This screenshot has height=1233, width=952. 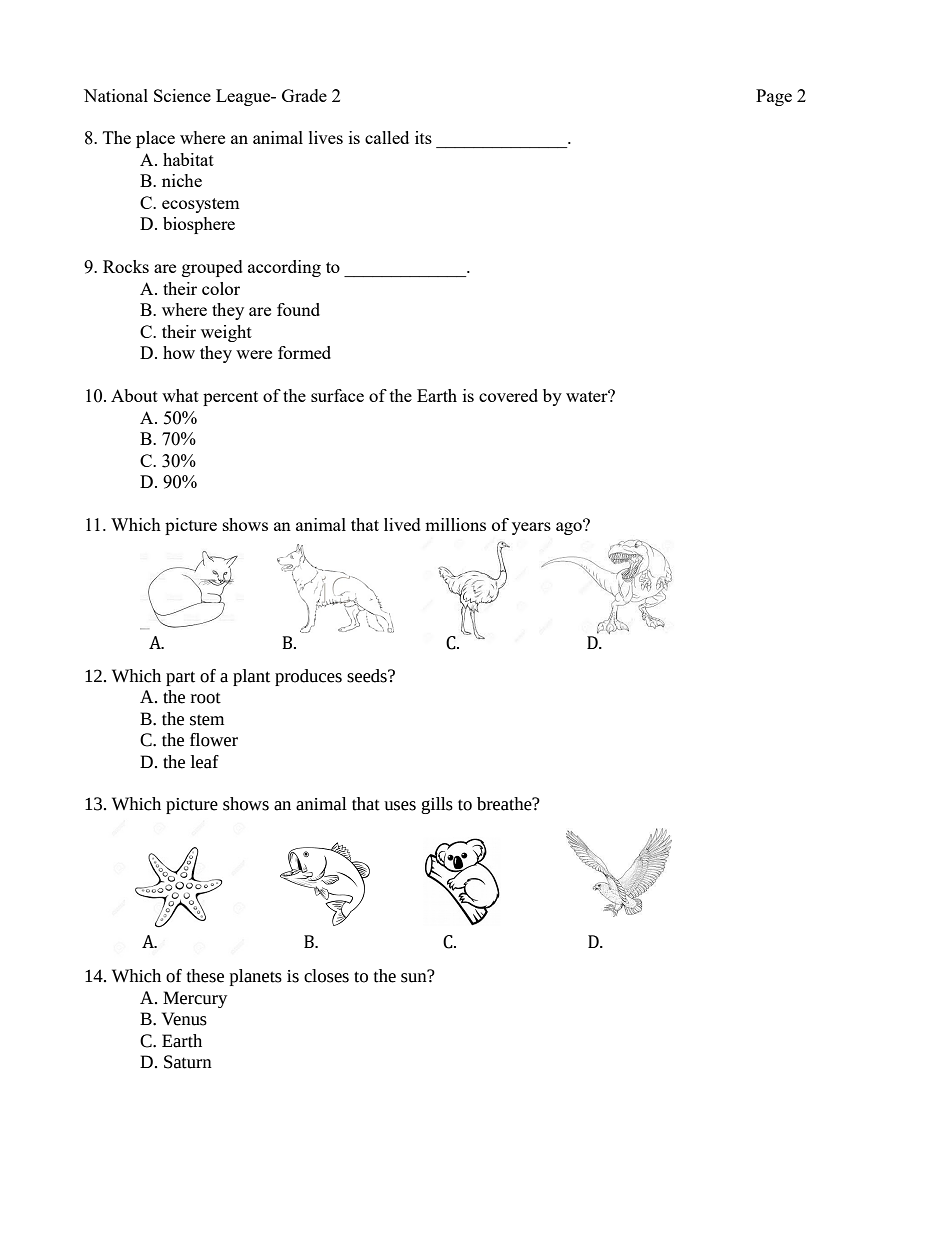 What do you see at coordinates (184, 1019) in the screenshot?
I see `Venus` at bounding box center [184, 1019].
